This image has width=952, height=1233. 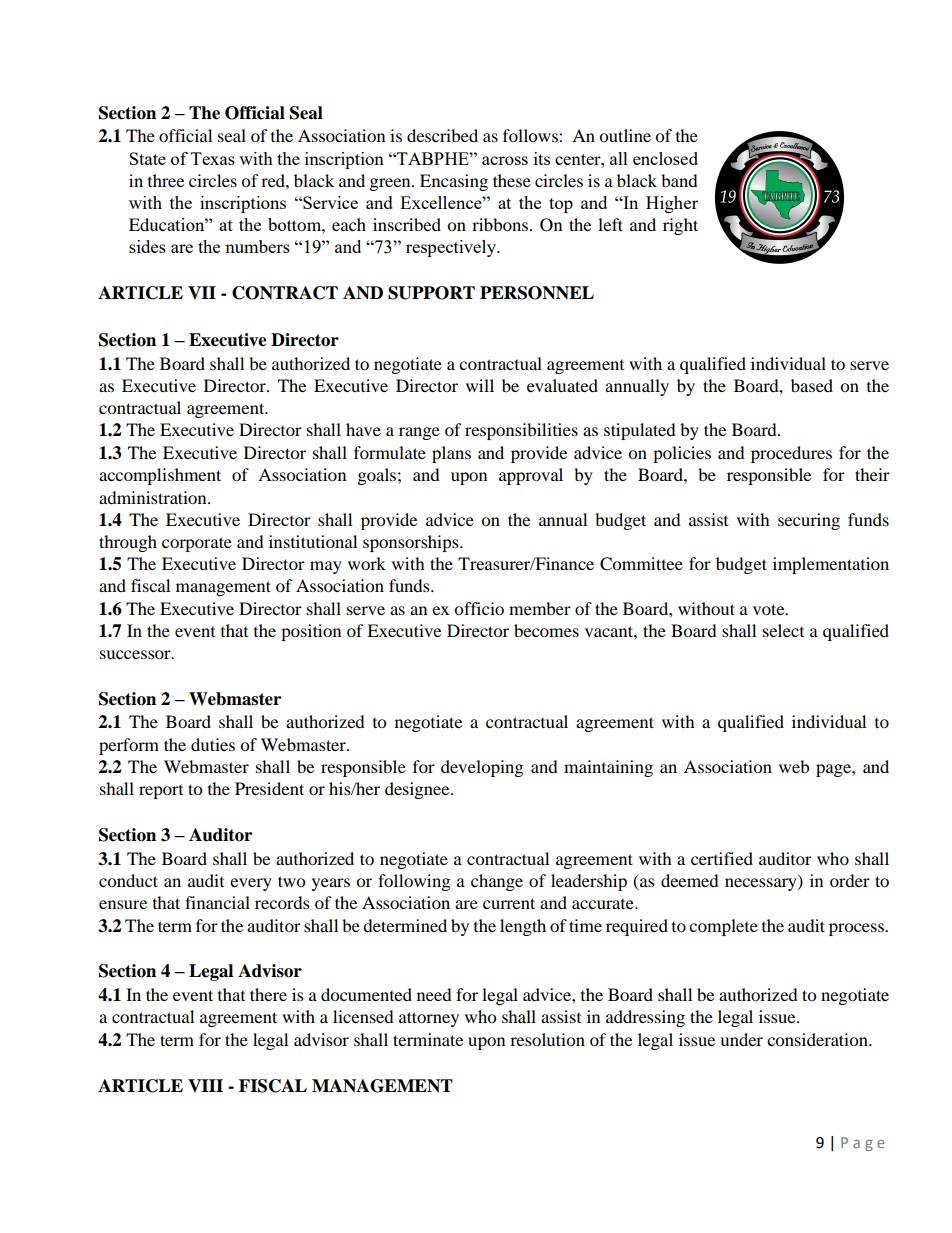 What do you see at coordinates (480, 385) in the image?
I see `will` at bounding box center [480, 385].
